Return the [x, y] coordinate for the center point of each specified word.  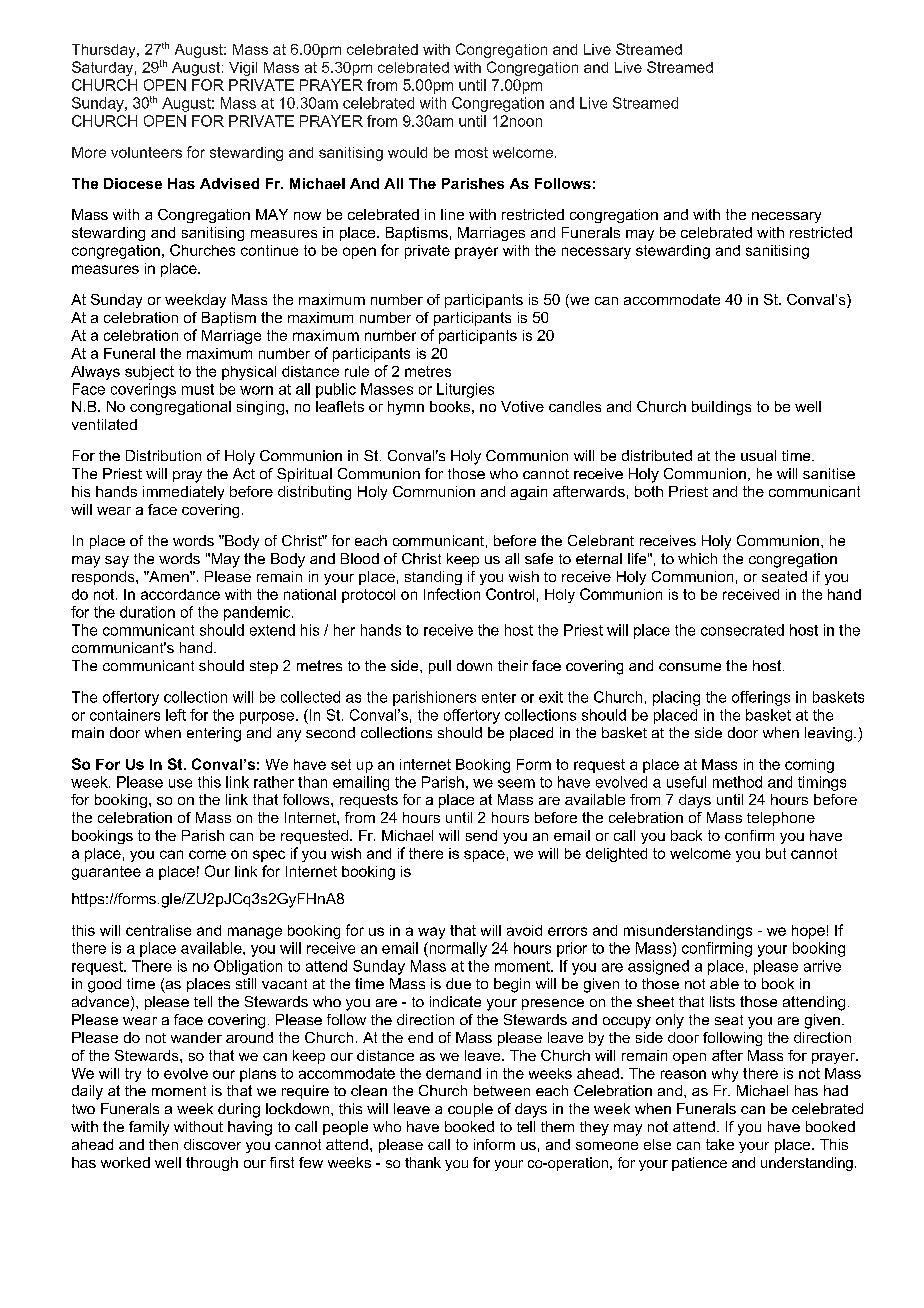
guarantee [106, 873]
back [686, 835]
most [471, 152]
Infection [452, 594]
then [163, 1144]
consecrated [742, 630]
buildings [721, 408]
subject [149, 373]
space [484, 856]
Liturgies [465, 390]
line [452, 214]
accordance [180, 594]
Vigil [243, 69]
